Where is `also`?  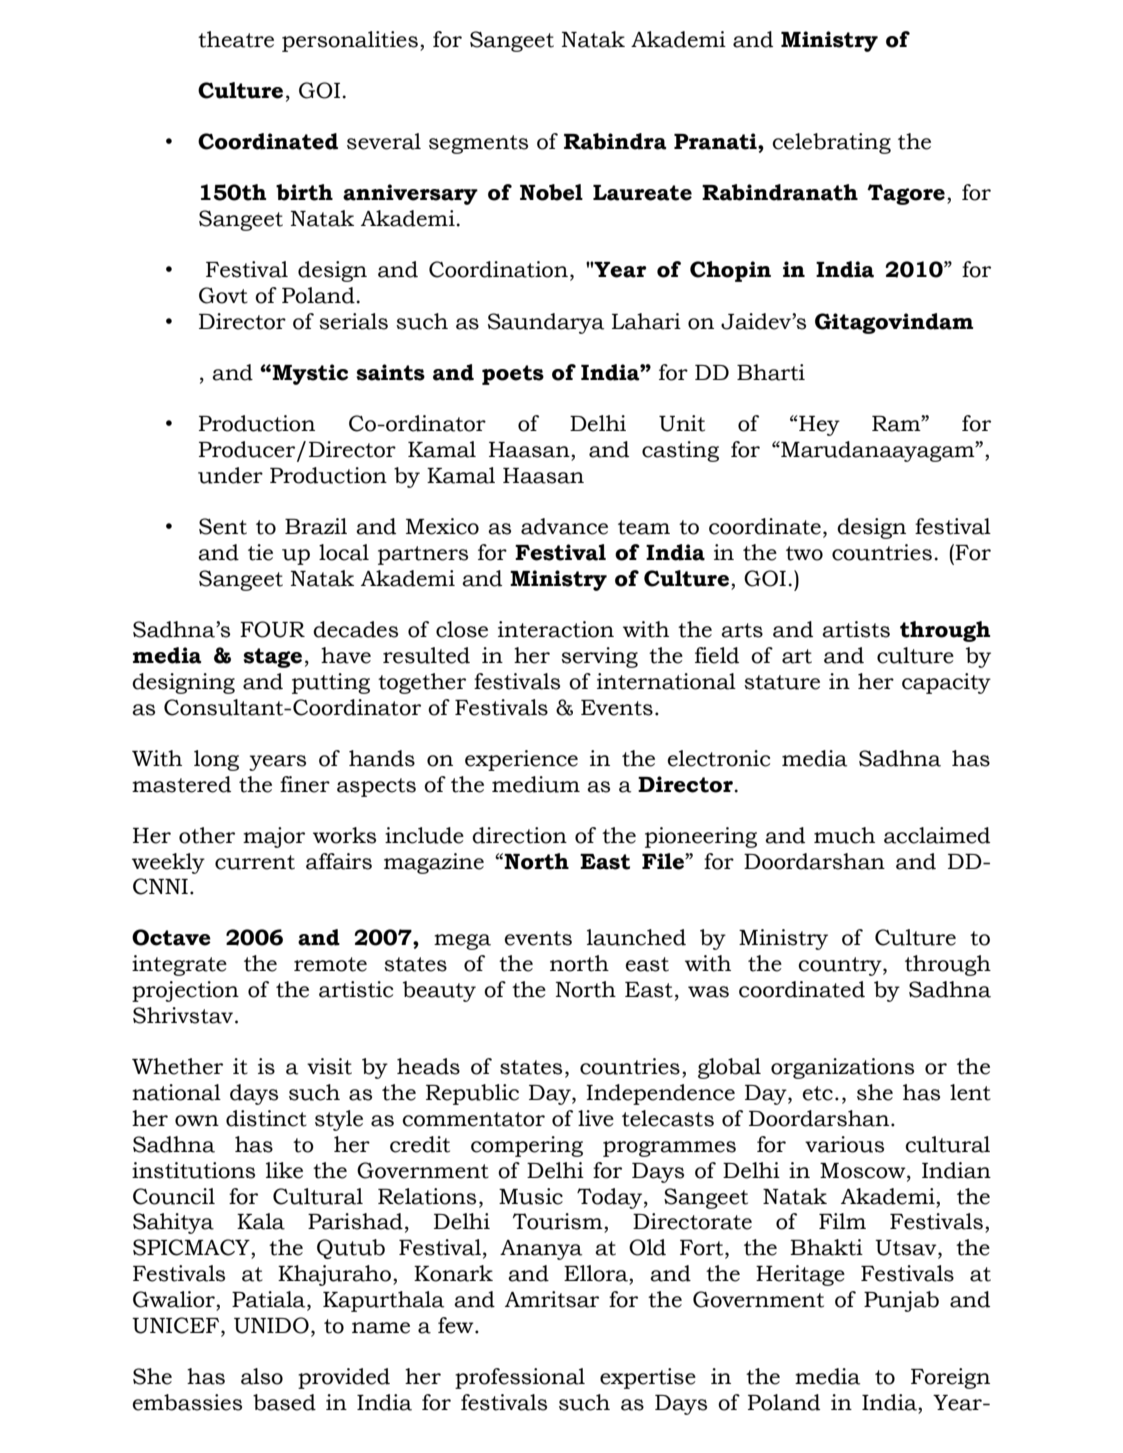
also is located at coordinates (262, 1376).
